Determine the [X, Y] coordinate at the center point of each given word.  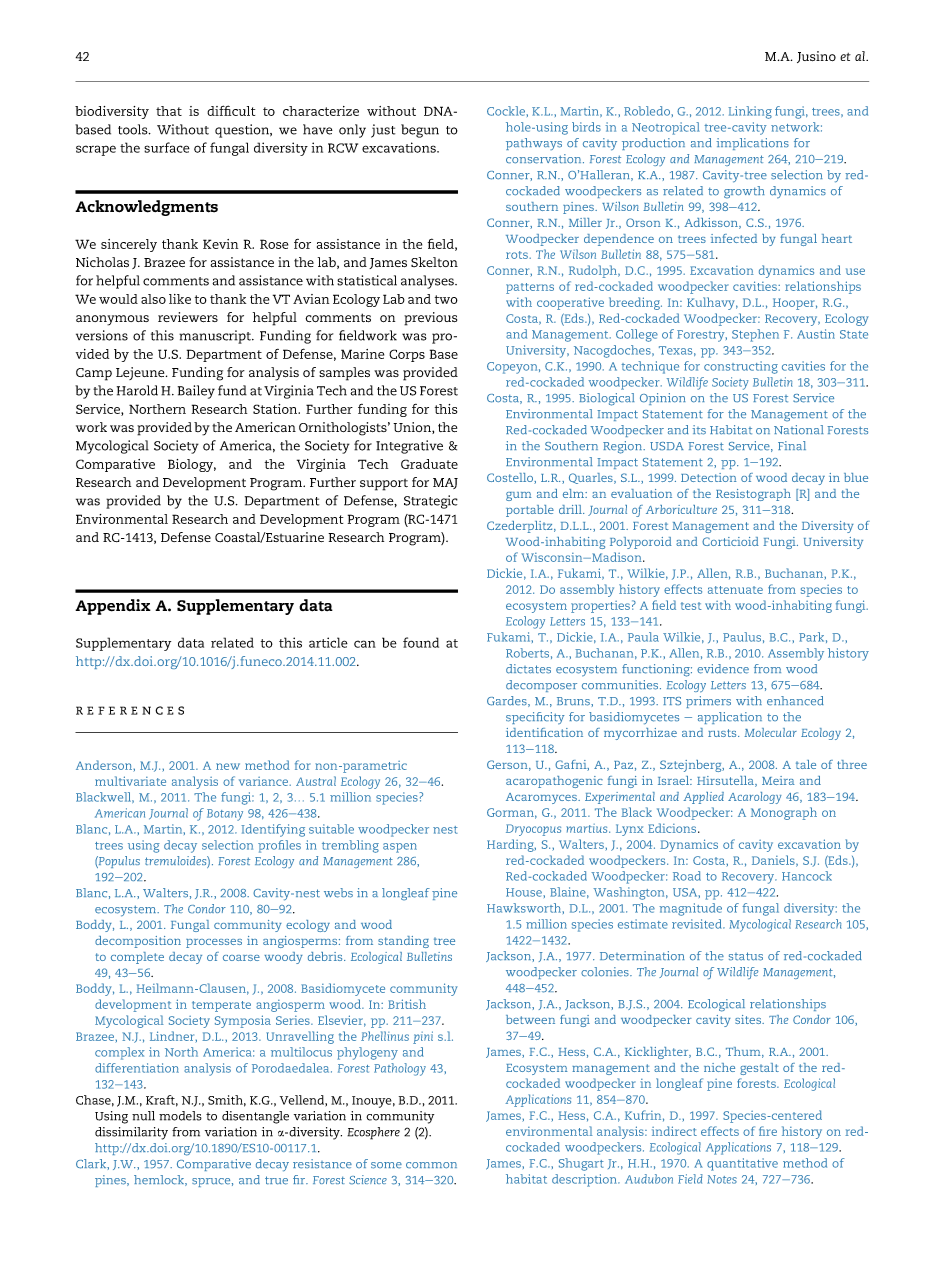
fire [768, 1131]
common [431, 1165]
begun [420, 131]
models [180, 1116]
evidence [723, 669]
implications [752, 144]
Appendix [113, 607]
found [421, 642]
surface [167, 147]
